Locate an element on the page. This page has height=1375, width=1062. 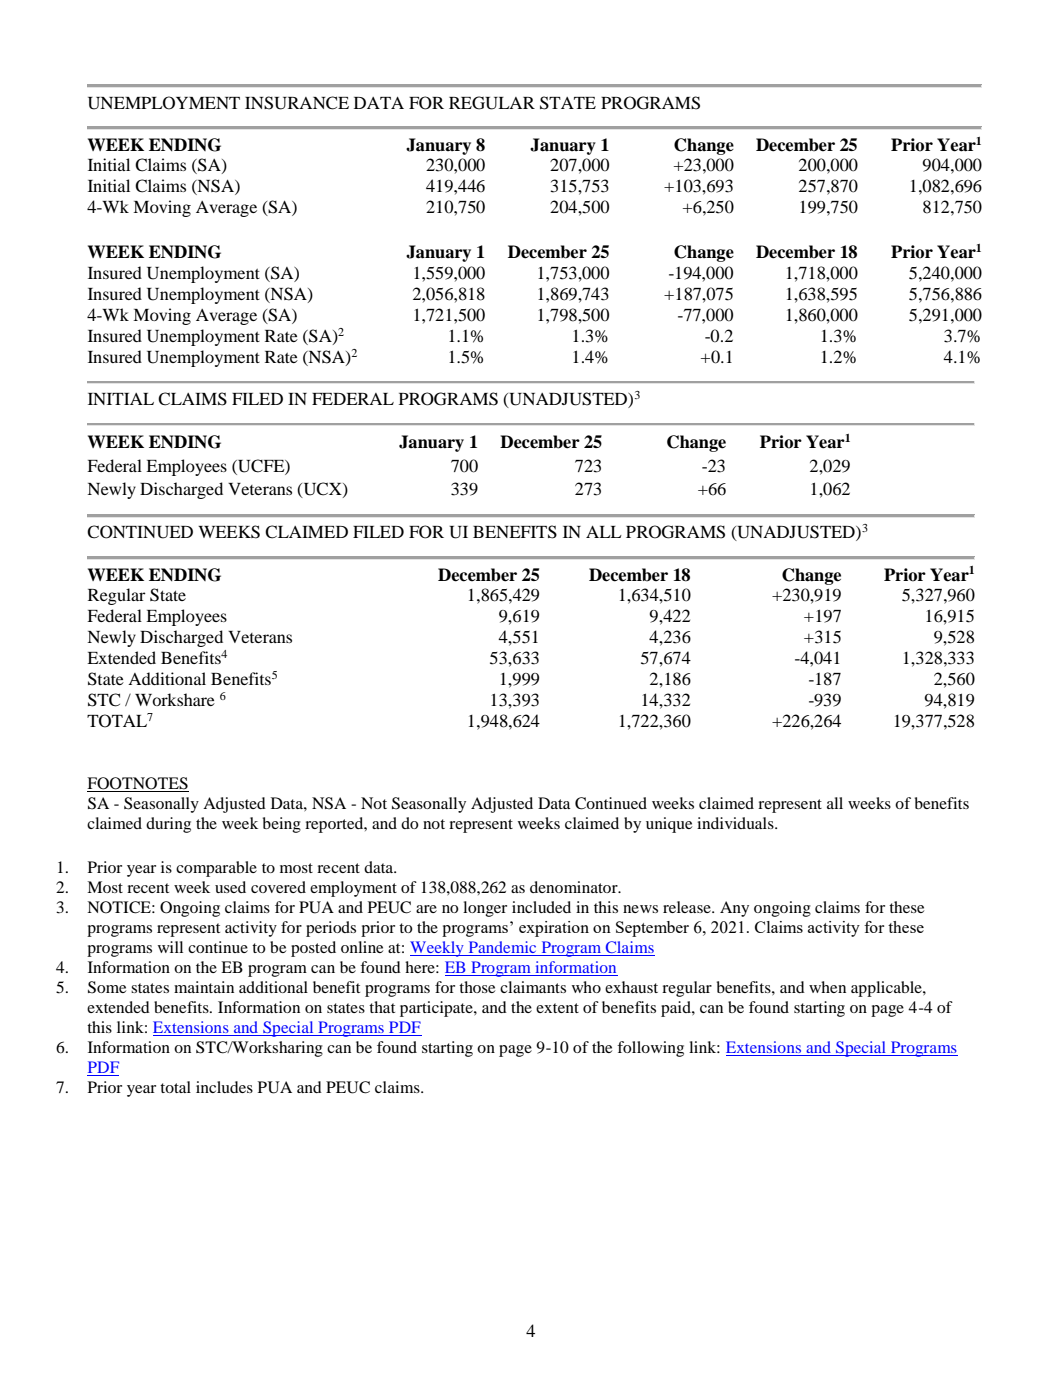
unique is located at coordinates (669, 825).
